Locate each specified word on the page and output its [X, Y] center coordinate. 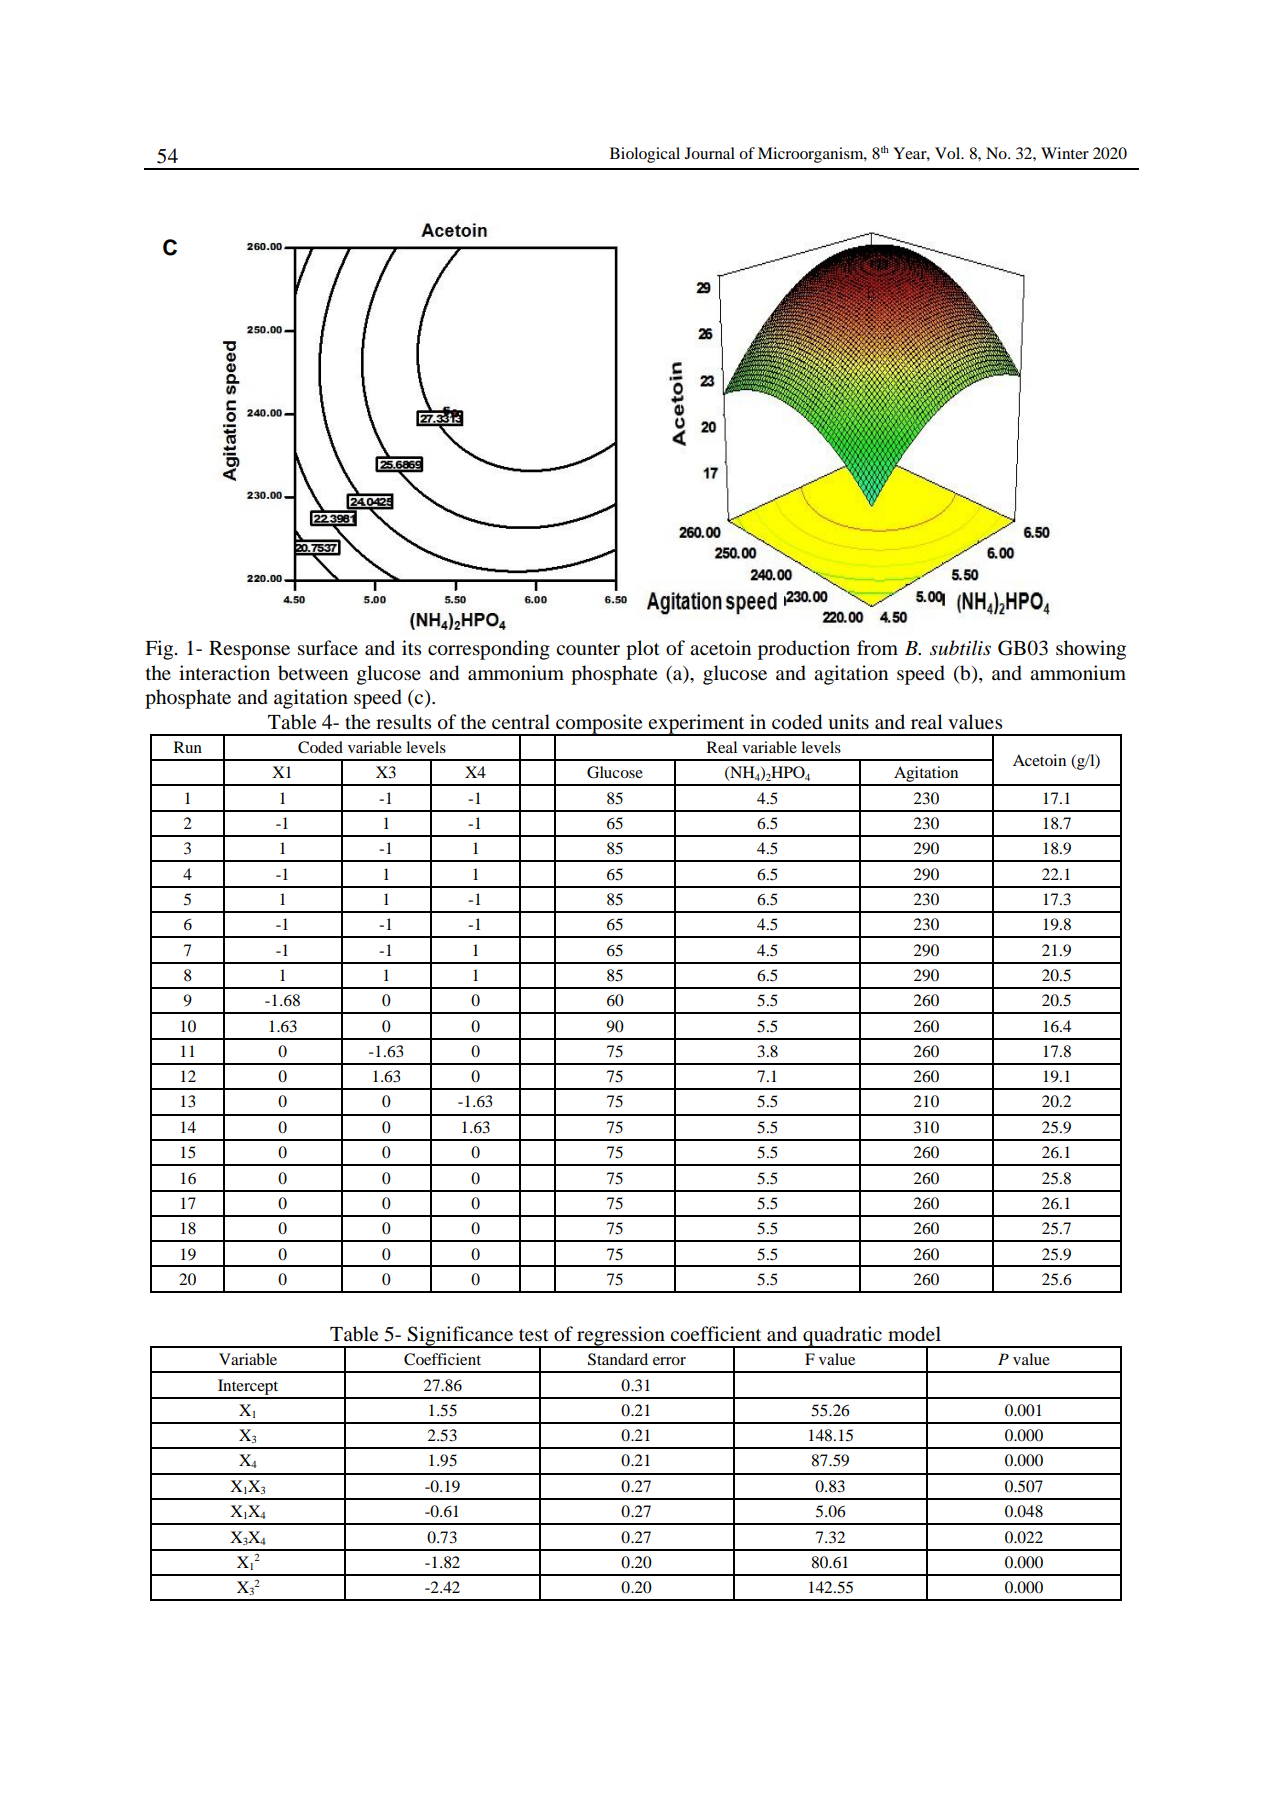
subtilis [960, 648]
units [848, 722]
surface [328, 648]
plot [643, 650]
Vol [949, 153]
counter [588, 649]
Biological [645, 155]
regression [621, 1337]
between [313, 673]
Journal [710, 153]
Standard [618, 1359]
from [877, 648]
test [534, 1335]
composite [599, 725]
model [914, 1334]
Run [188, 747]
